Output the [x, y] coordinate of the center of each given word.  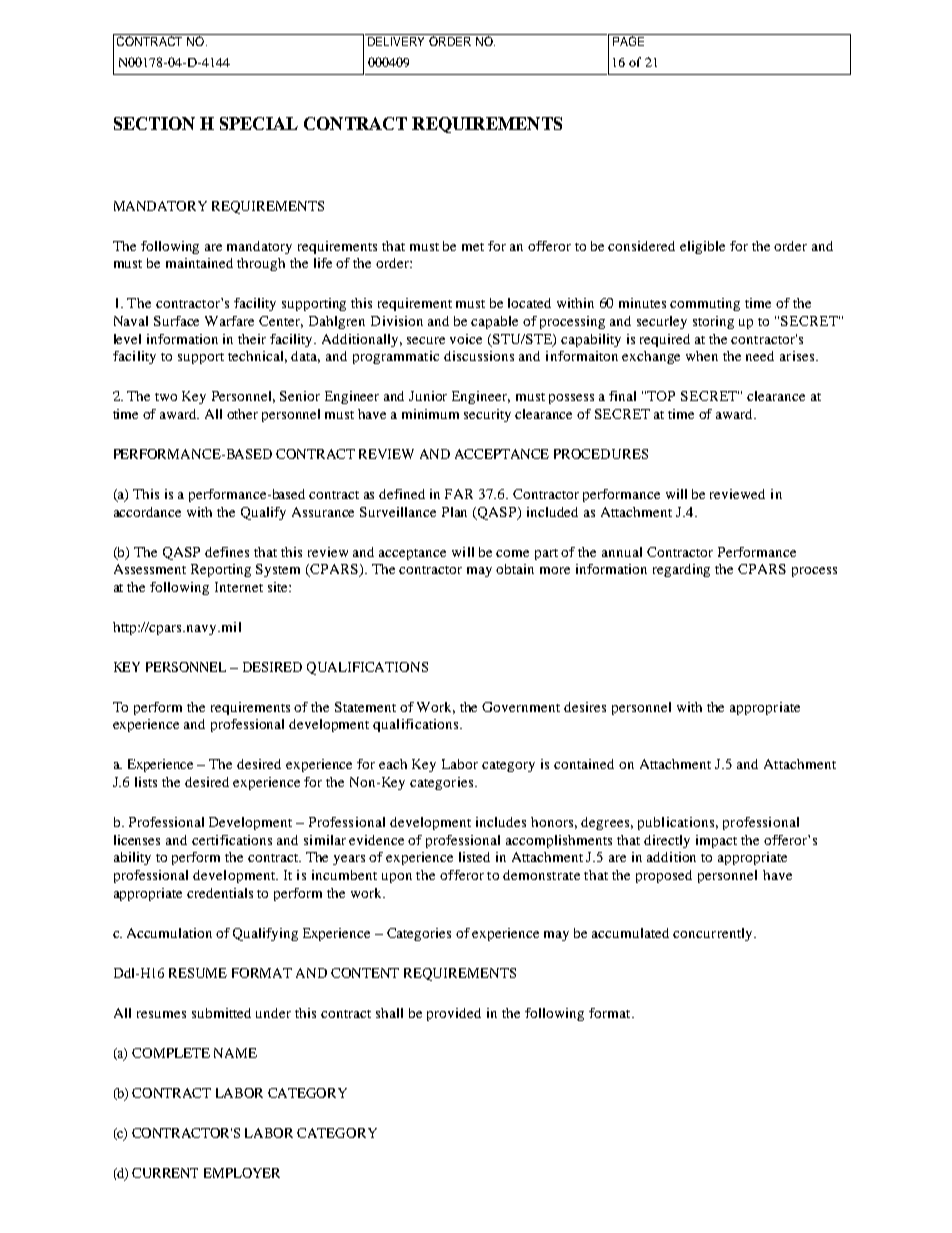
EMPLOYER [242, 1173]
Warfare [229, 321]
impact [716, 841]
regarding [681, 570]
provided [454, 1014]
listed [474, 857]
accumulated [630, 933]
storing [713, 322]
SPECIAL [259, 123]
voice [466, 339]
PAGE [629, 40]
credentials [220, 893]
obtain [515, 569]
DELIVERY [397, 40]
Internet [239, 587]
